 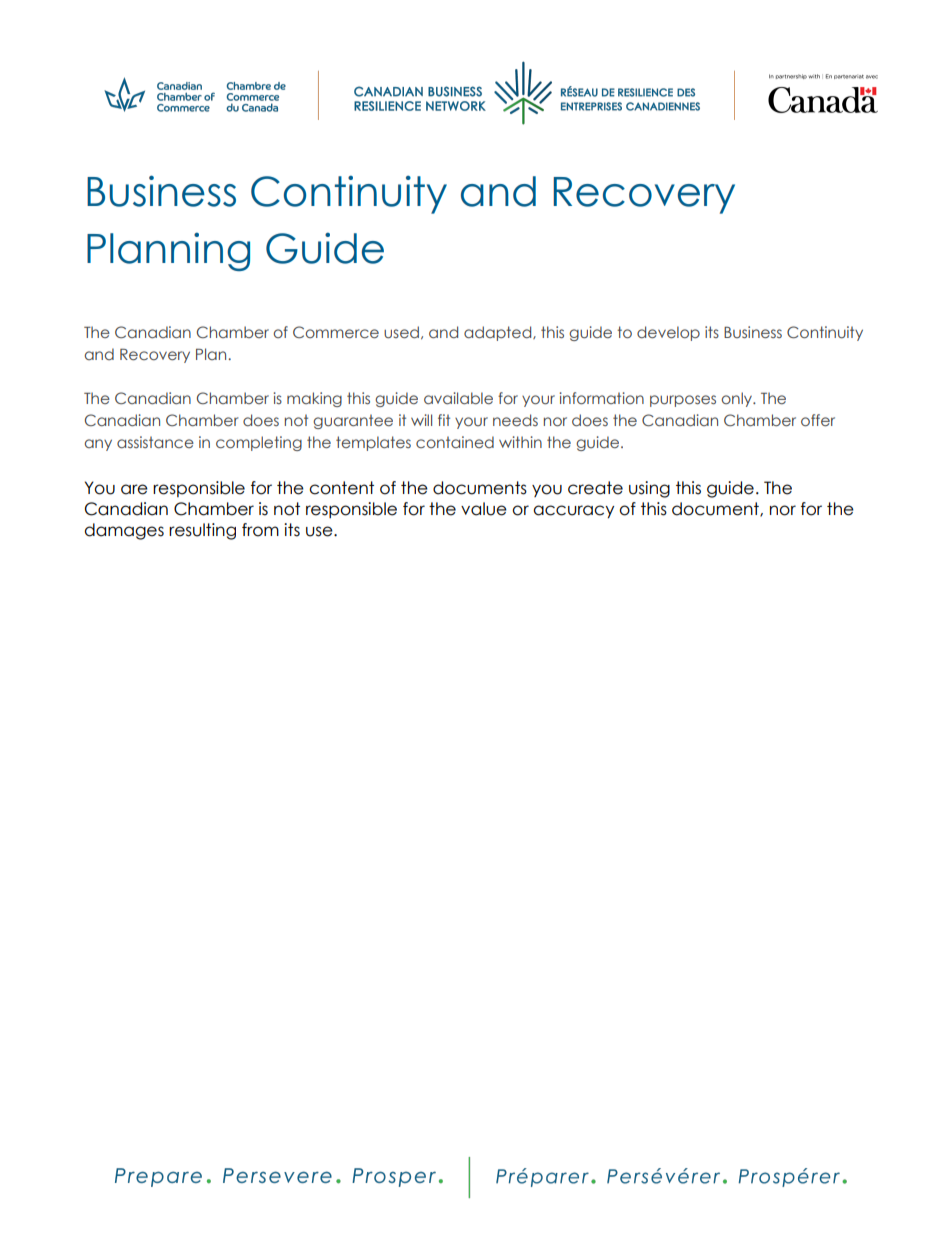 I want to click on develop, so click(x=668, y=333).
